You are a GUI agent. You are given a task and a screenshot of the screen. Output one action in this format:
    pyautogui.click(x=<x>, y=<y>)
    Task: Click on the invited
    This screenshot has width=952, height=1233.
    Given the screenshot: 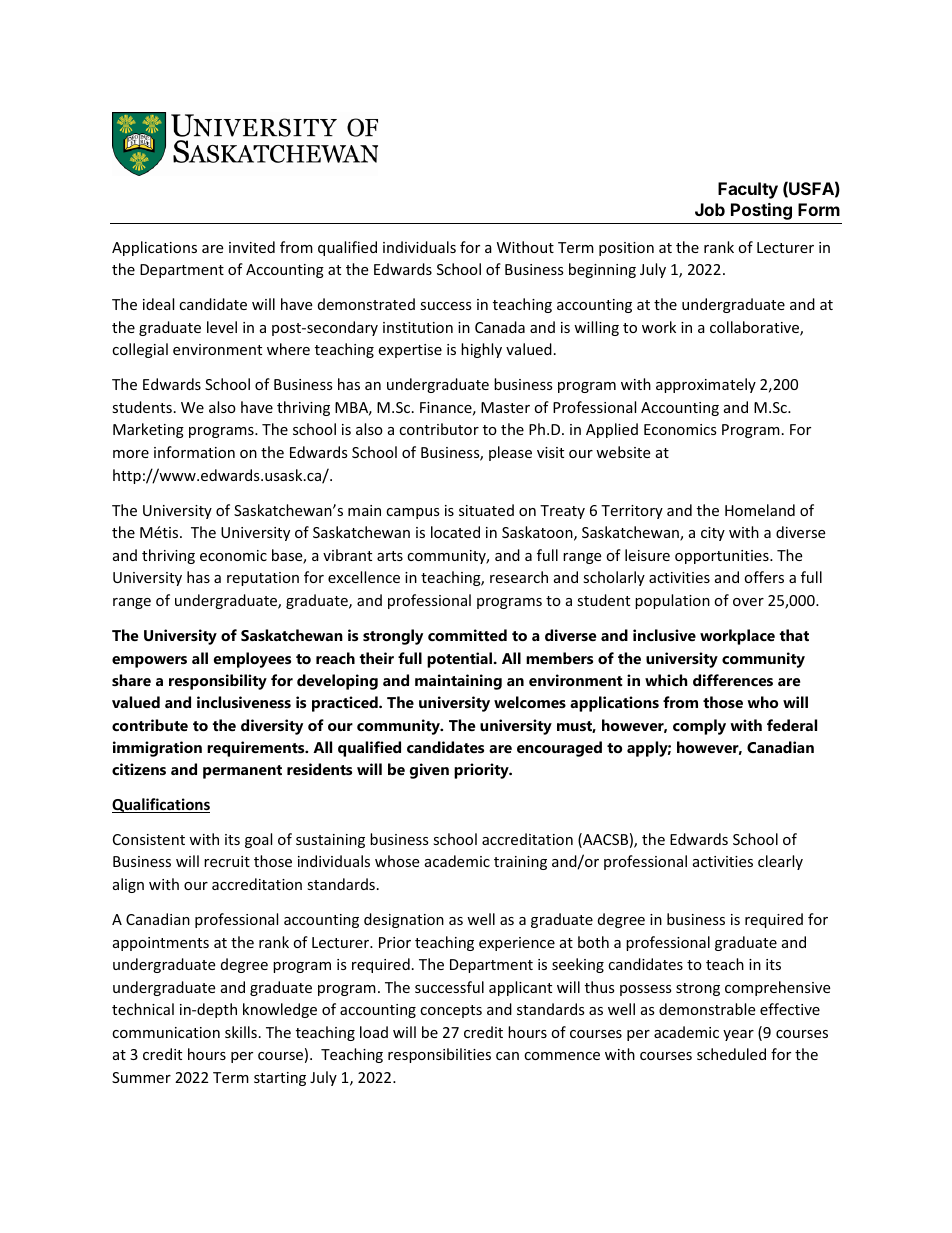 What is the action you would take?
    pyautogui.click(x=252, y=247)
